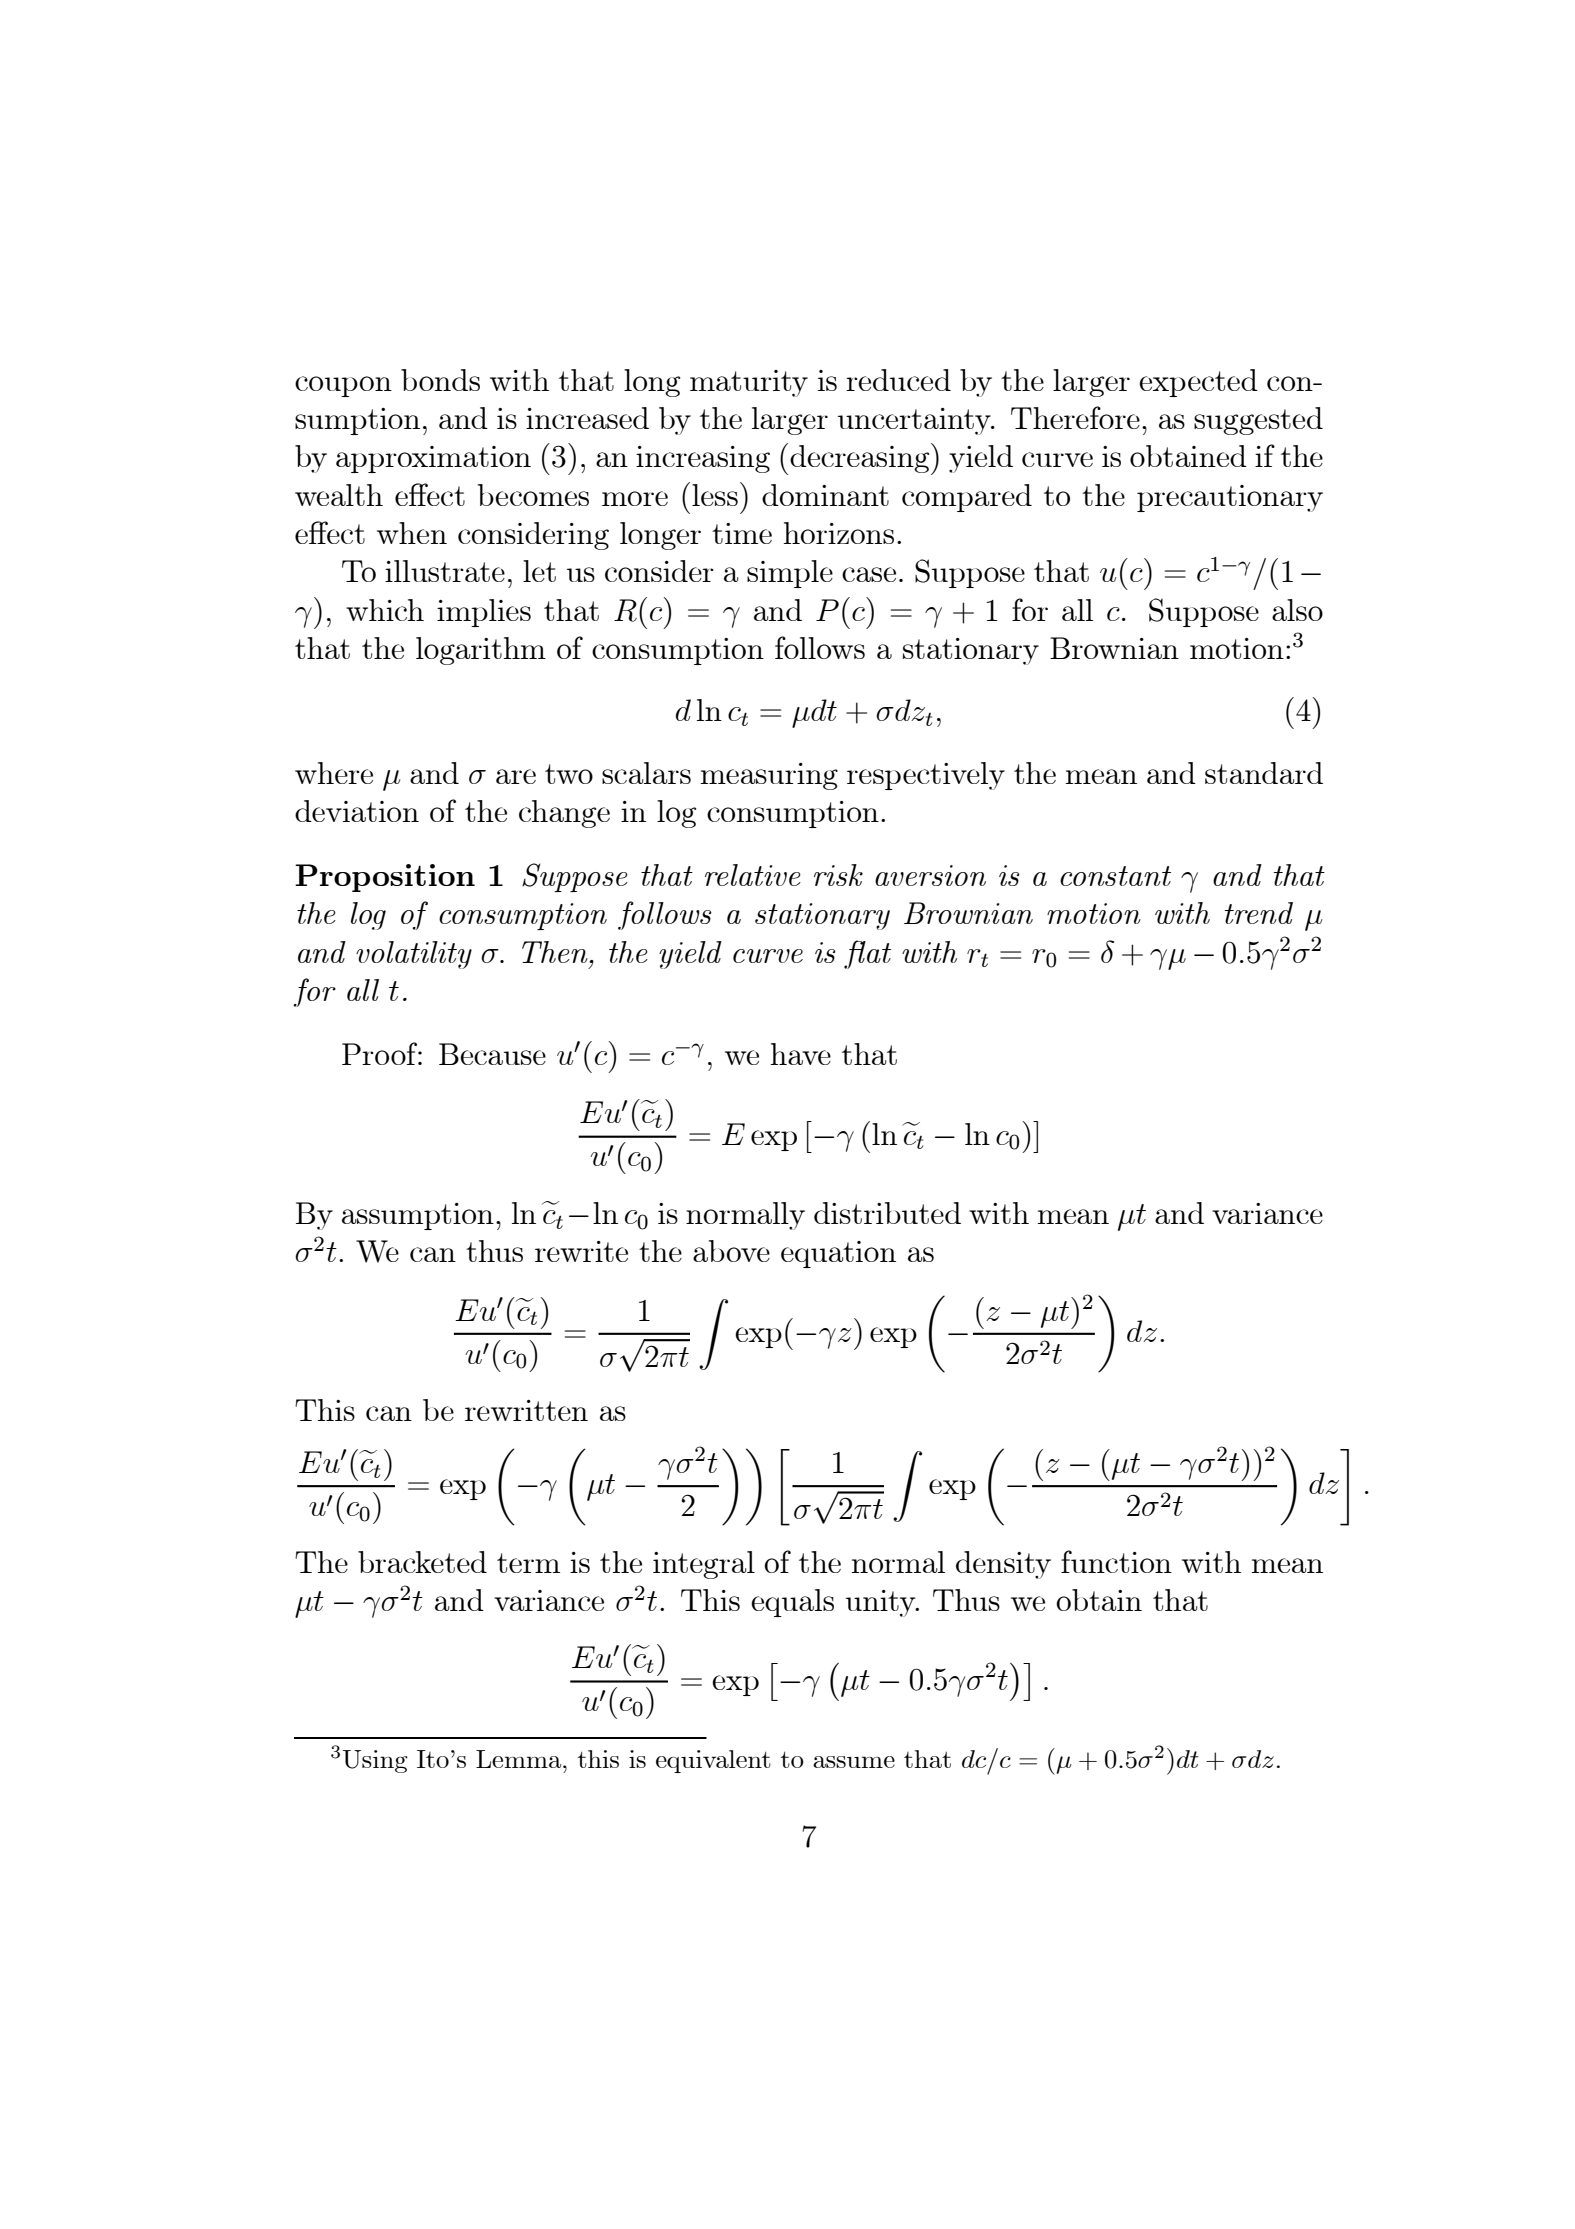  Describe the element at coordinates (433, 459) in the document. I see `approximation` at that location.
